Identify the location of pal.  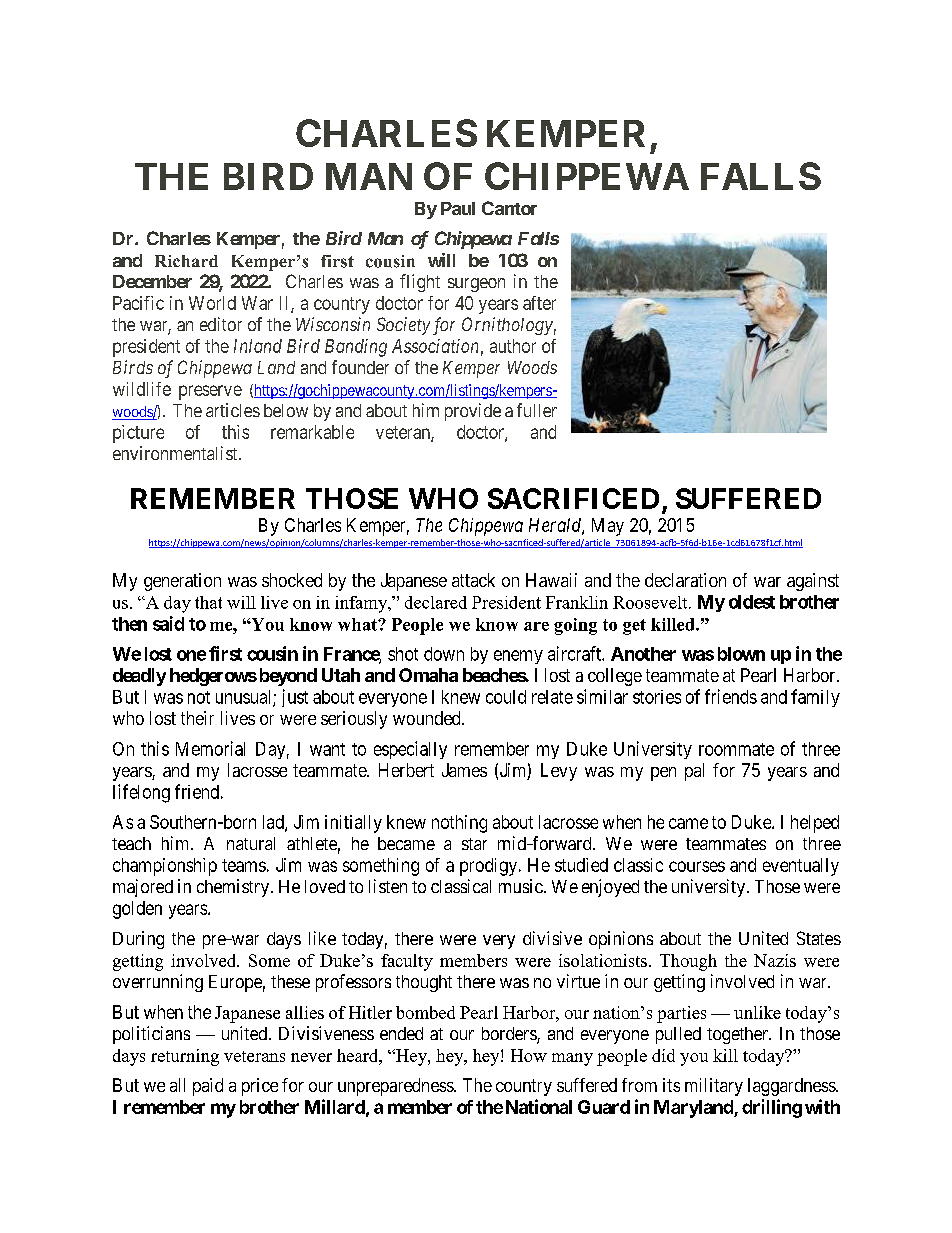
(694, 772).
